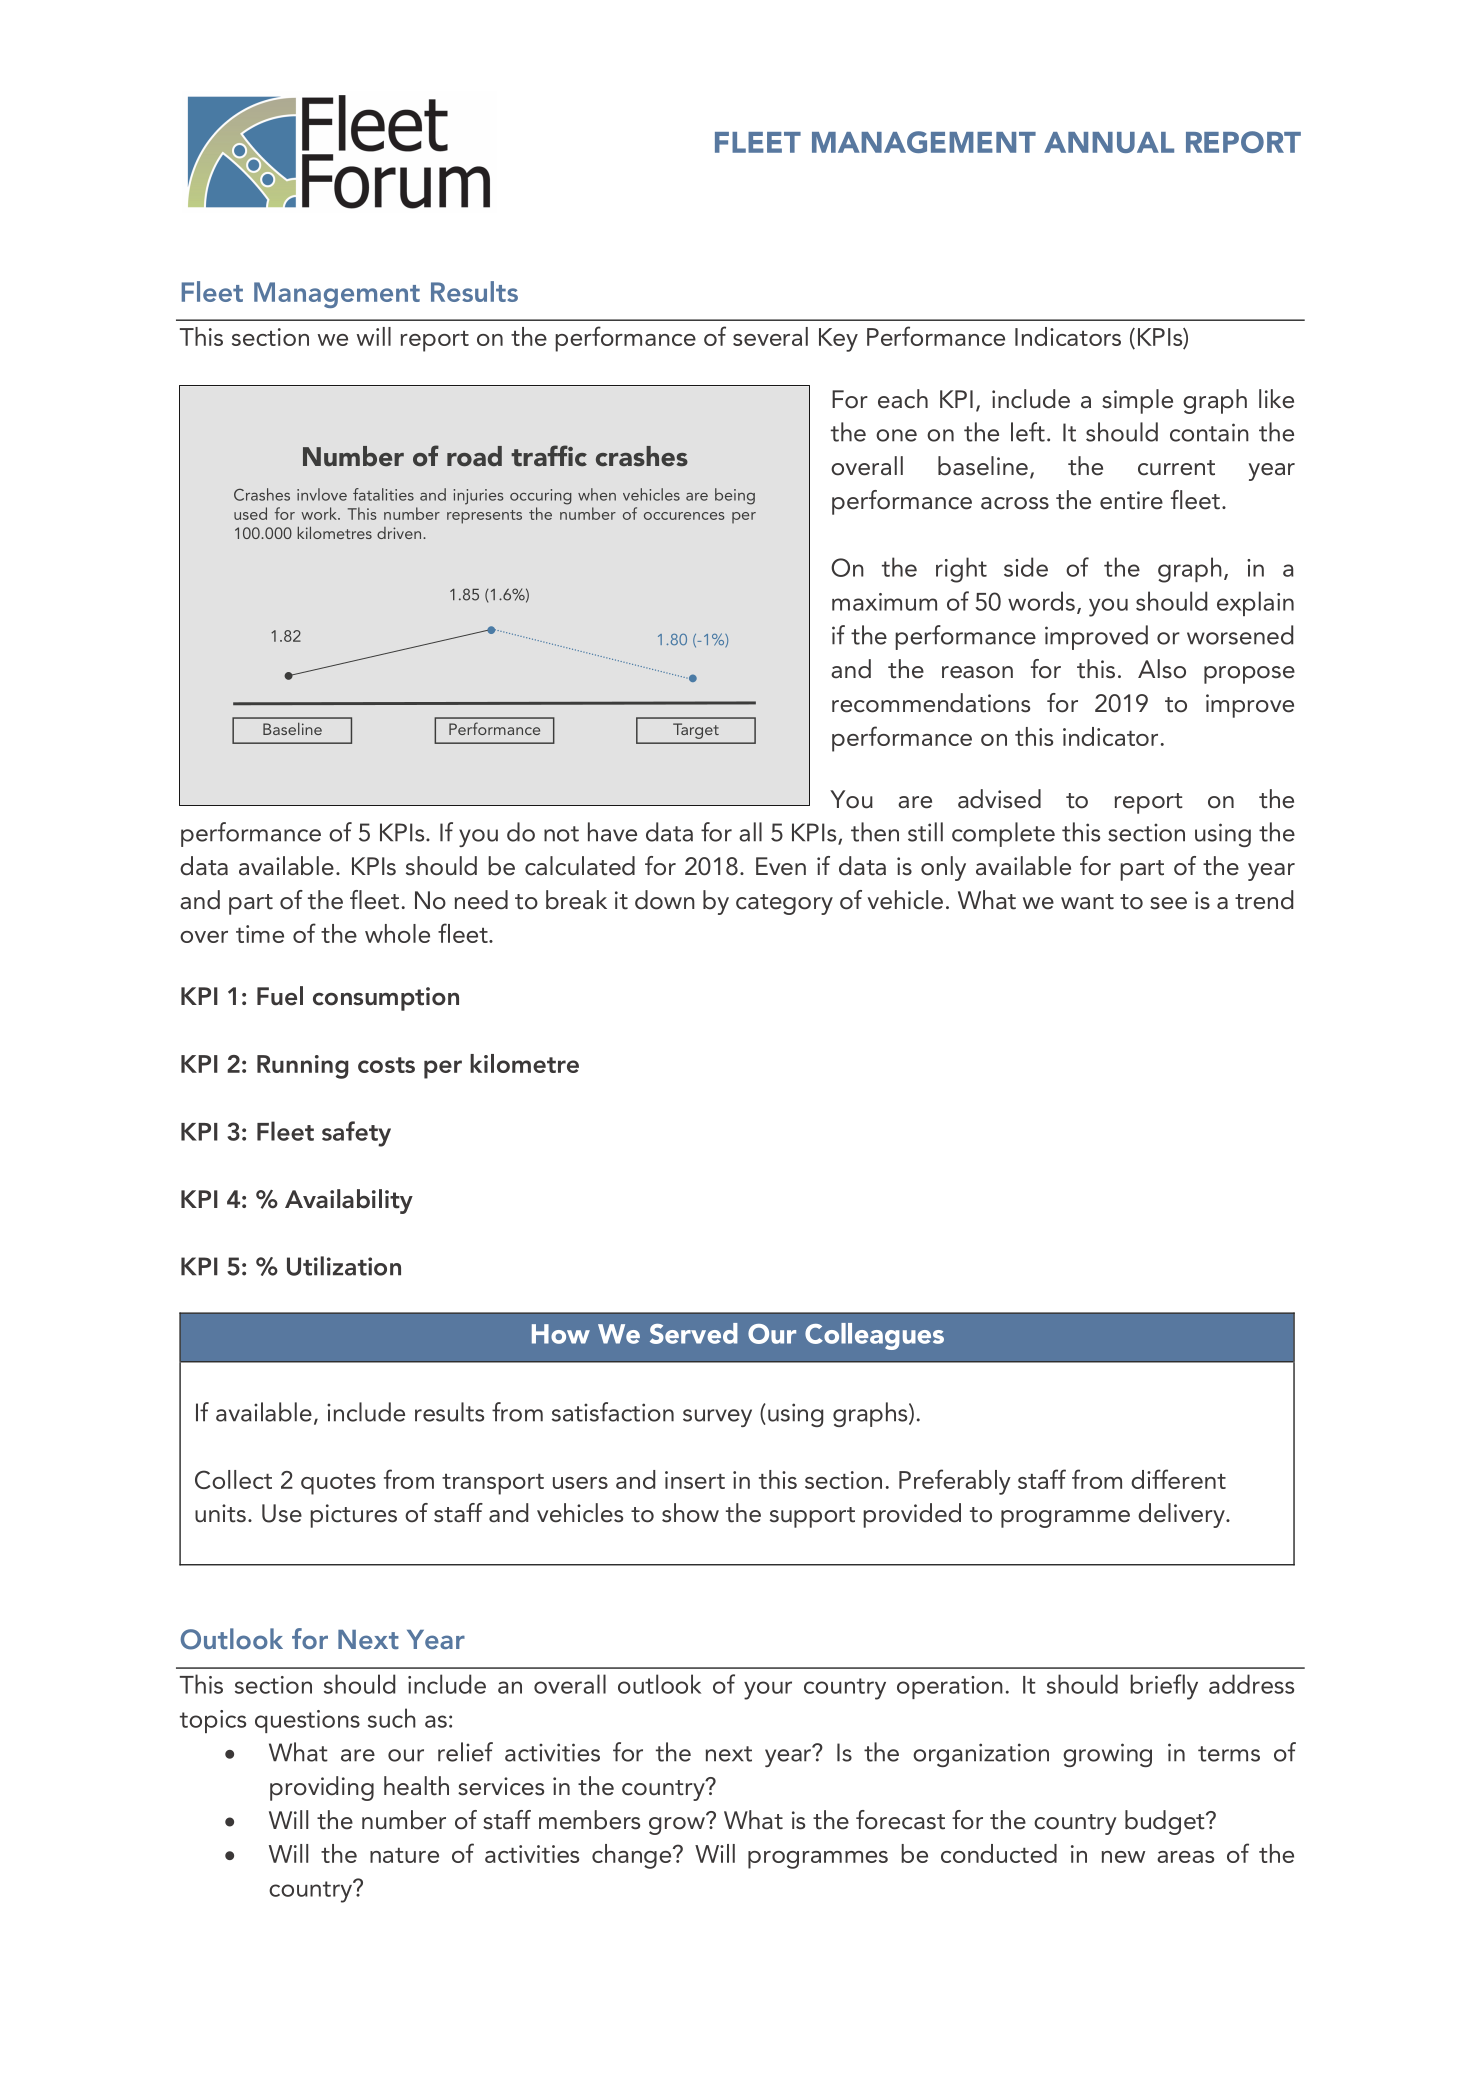 Image resolution: width=1472 pixels, height=2082 pixels. I want to click on fatalities, so click(383, 494).
